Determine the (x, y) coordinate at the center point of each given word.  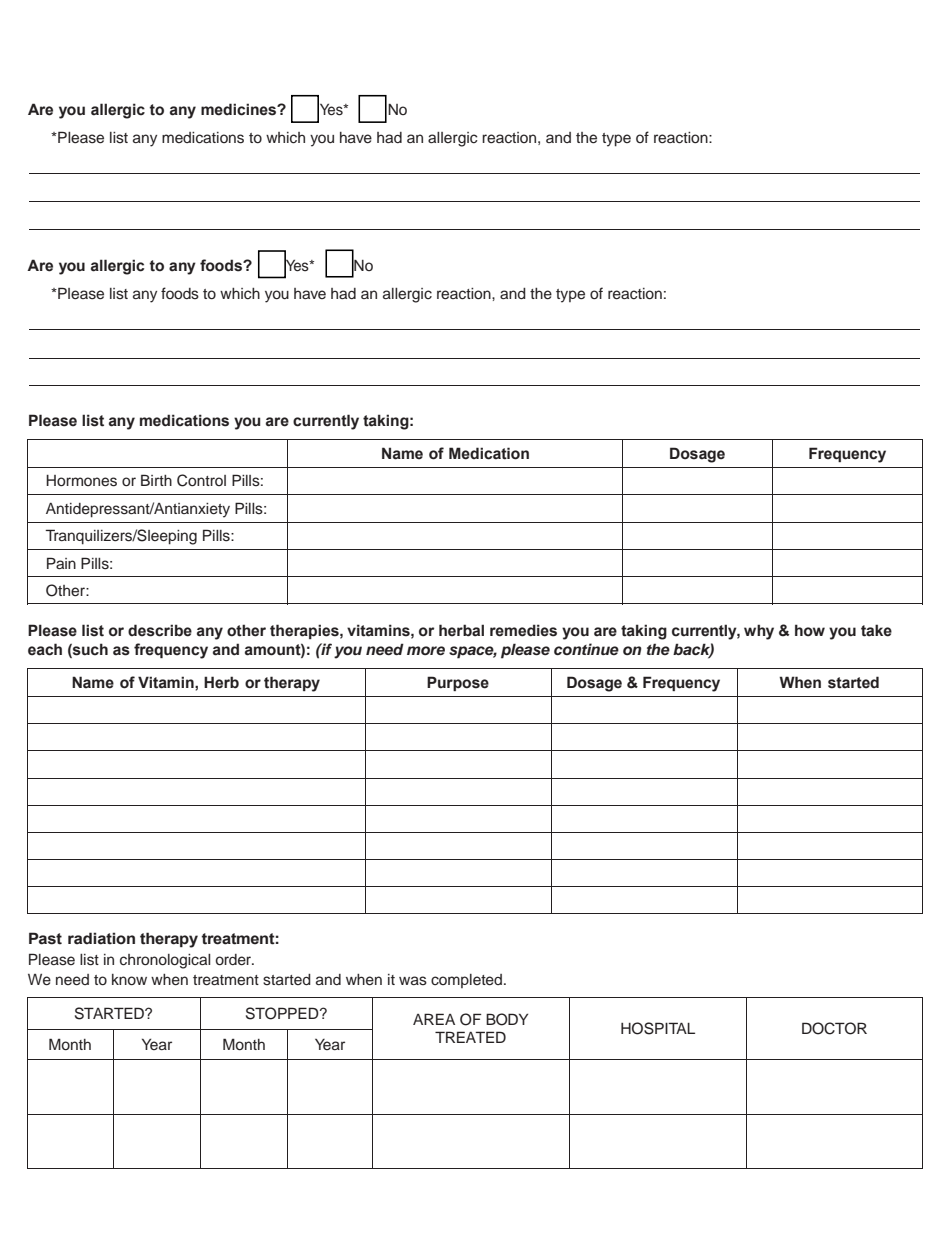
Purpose (458, 683)
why (759, 632)
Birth (156, 480)
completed (466, 981)
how (810, 630)
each (45, 649)
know (129, 979)
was (413, 981)
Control (201, 480)
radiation (101, 938)
